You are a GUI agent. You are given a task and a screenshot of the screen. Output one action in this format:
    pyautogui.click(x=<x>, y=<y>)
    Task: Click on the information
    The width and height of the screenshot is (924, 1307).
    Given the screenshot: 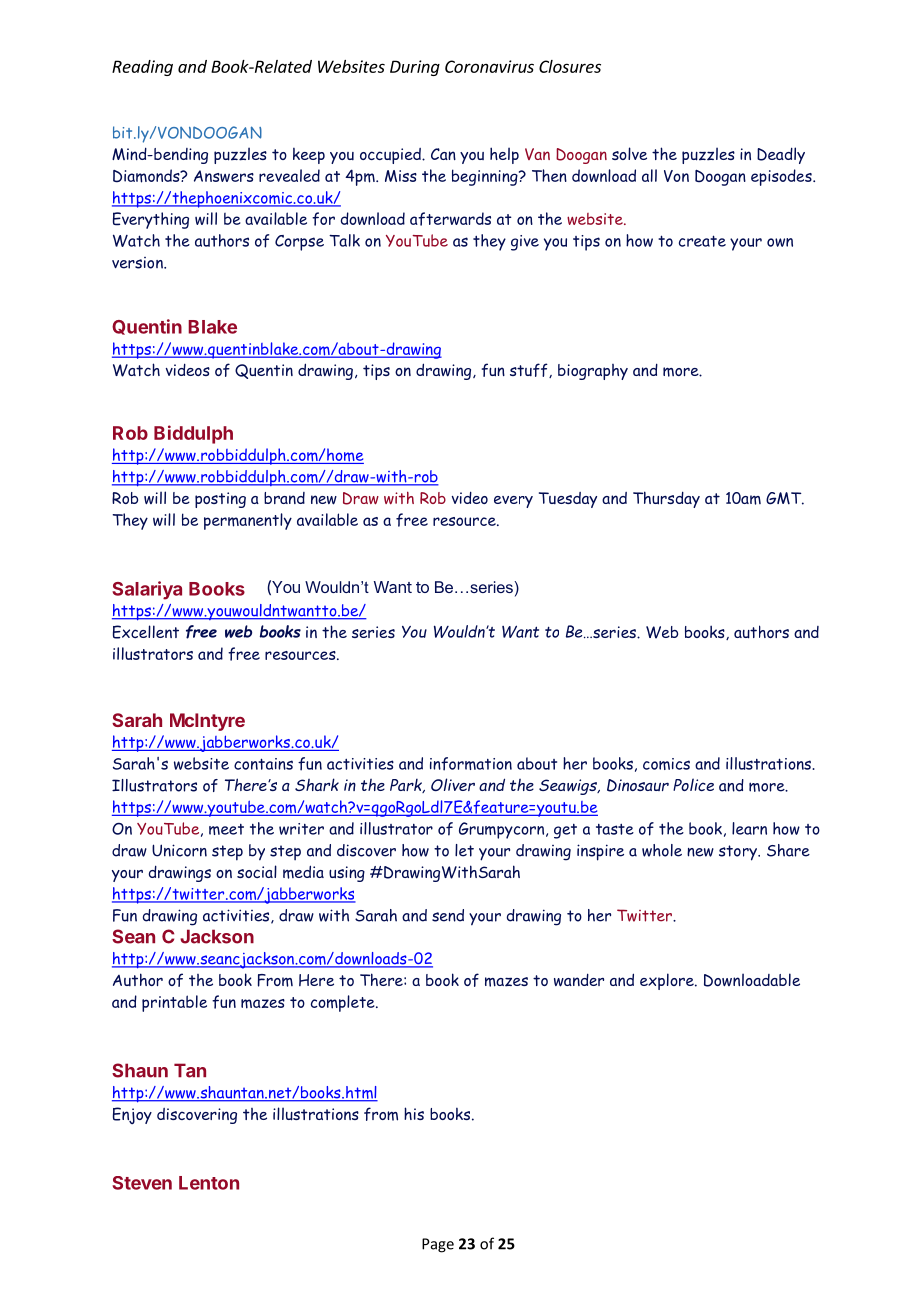 What is the action you would take?
    pyautogui.click(x=471, y=764)
